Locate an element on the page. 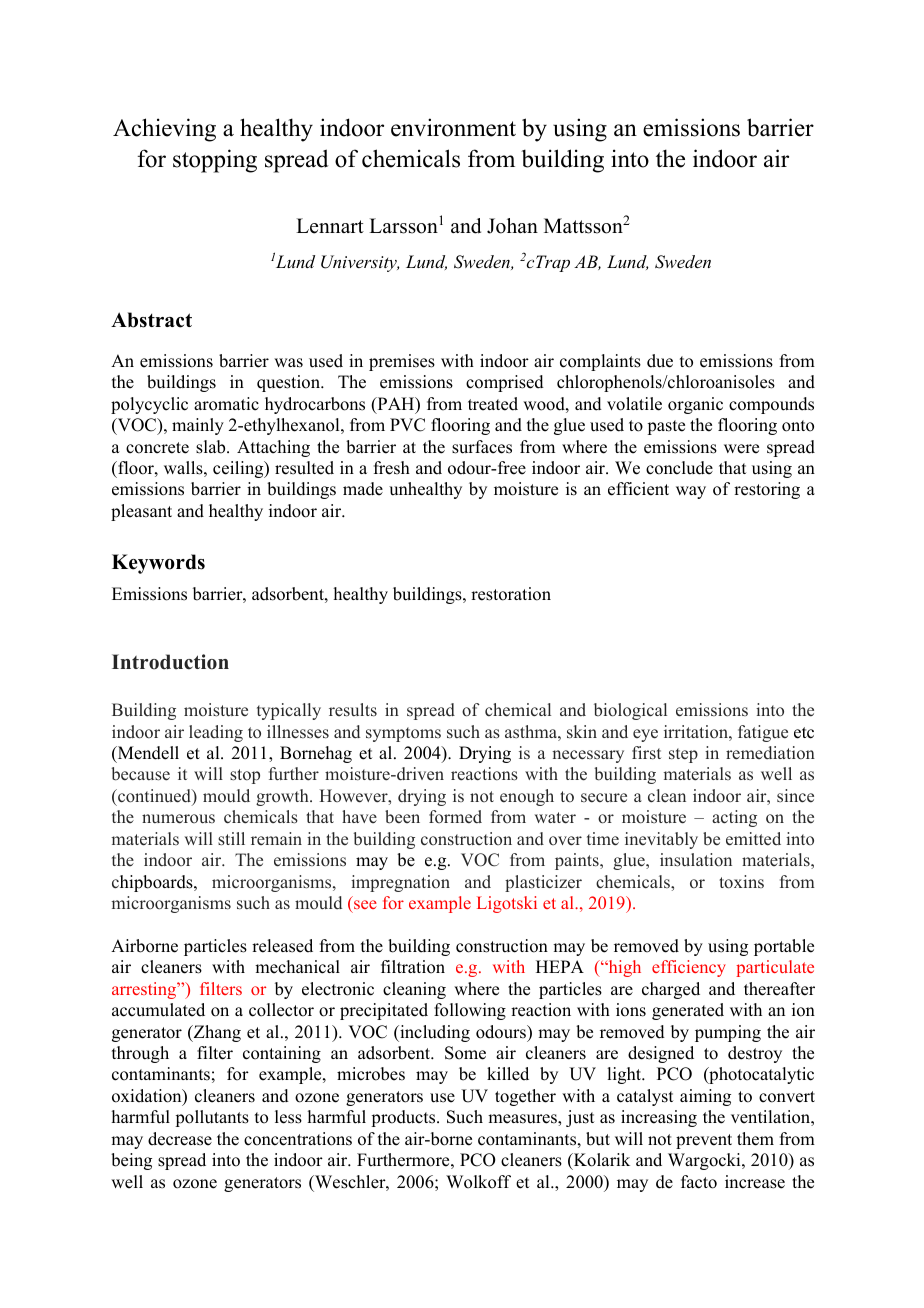  environment is located at coordinates (453, 127).
